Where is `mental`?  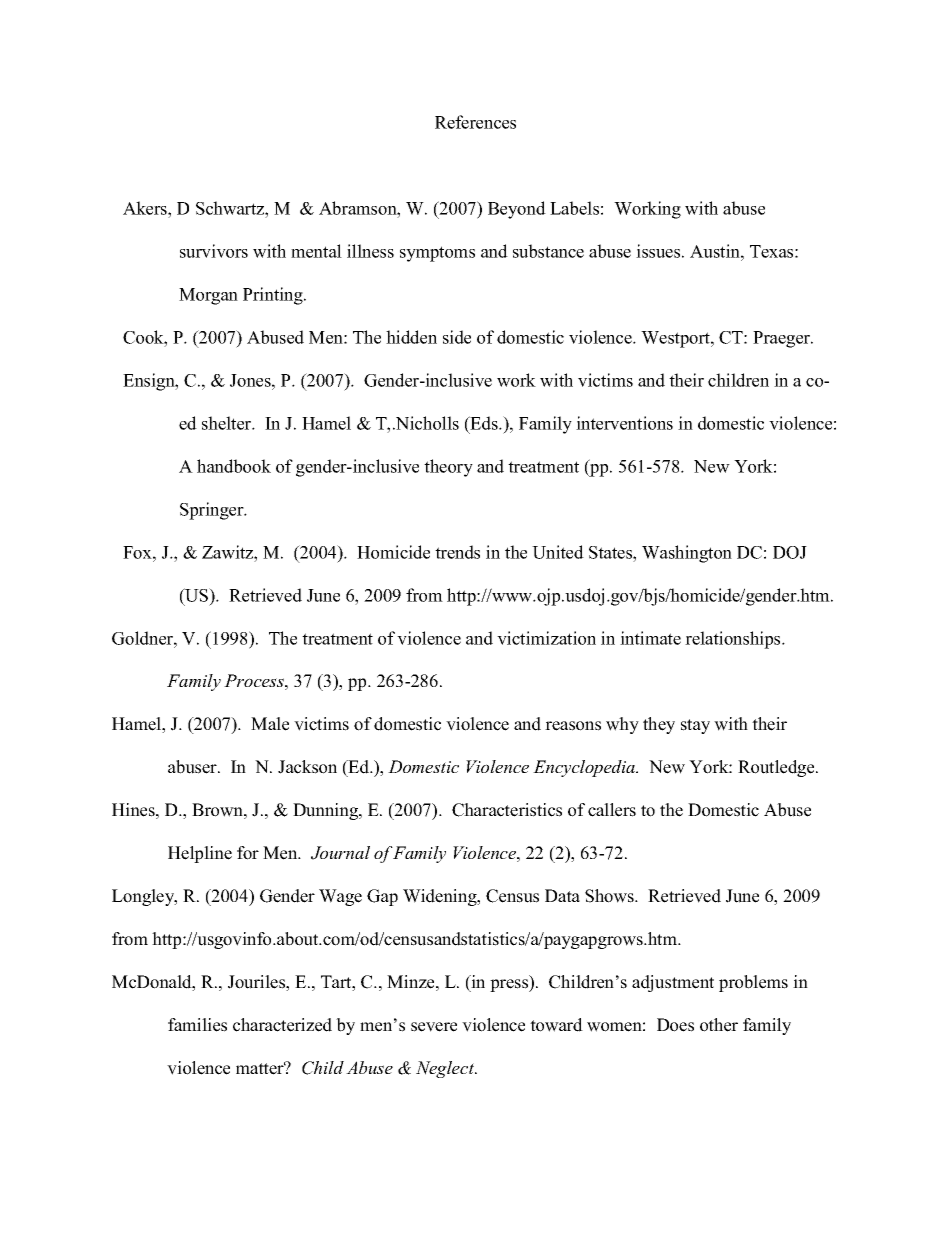 mental is located at coordinates (316, 251).
